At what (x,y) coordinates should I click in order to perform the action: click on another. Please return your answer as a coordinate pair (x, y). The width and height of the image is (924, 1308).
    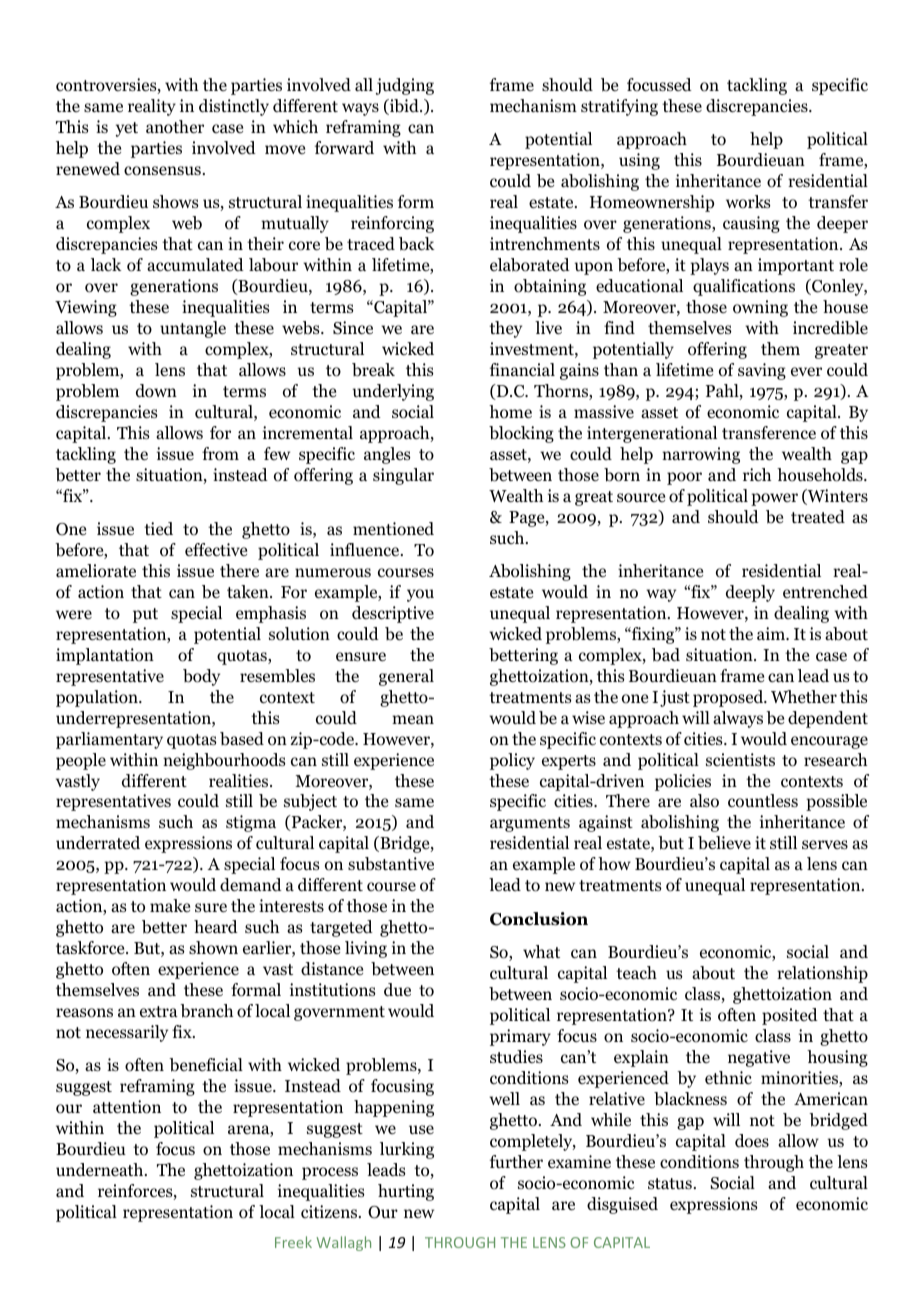
    Looking at the image, I should click on (175, 127).
